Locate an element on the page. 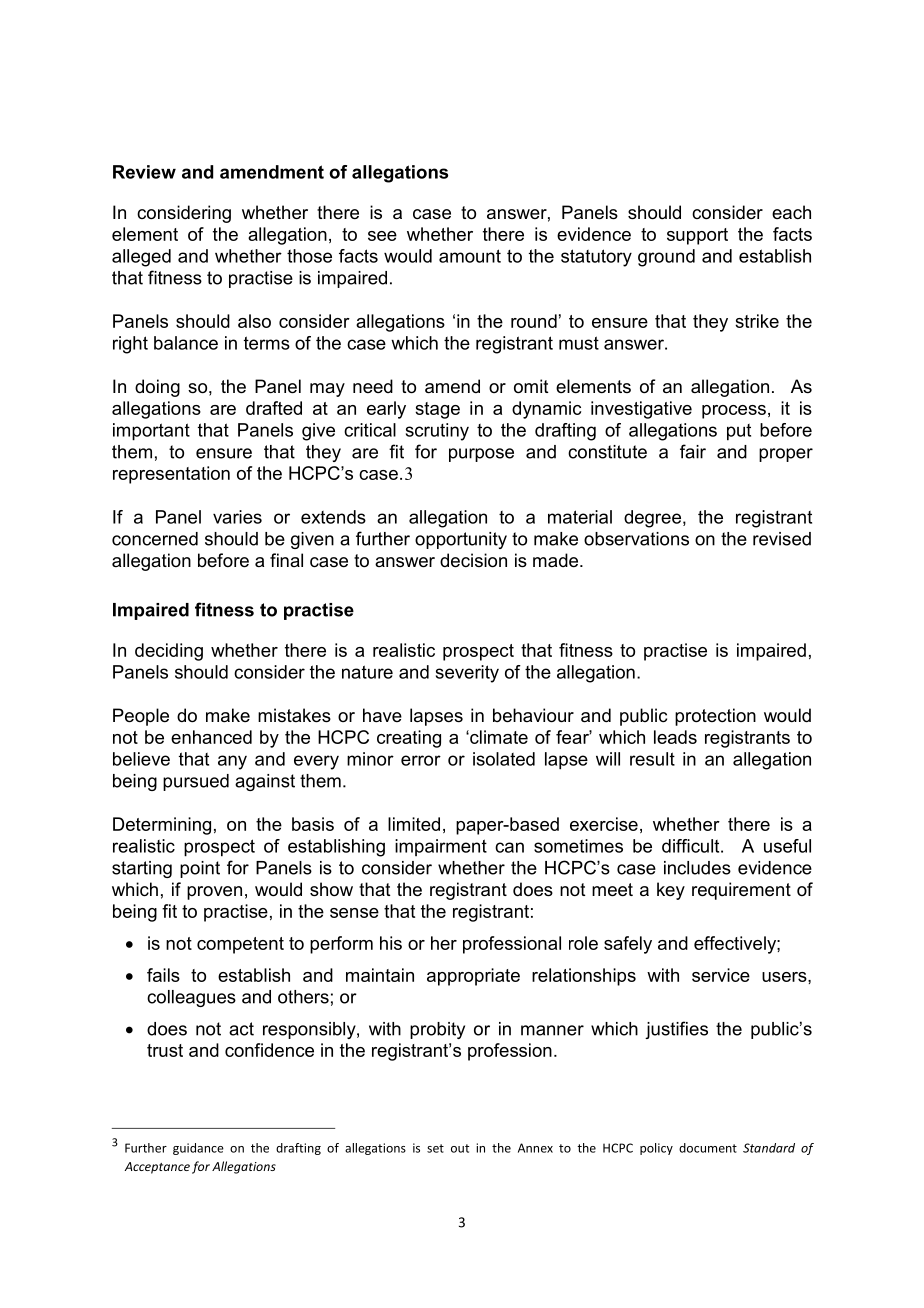  guidance is located at coordinates (198, 1149).
